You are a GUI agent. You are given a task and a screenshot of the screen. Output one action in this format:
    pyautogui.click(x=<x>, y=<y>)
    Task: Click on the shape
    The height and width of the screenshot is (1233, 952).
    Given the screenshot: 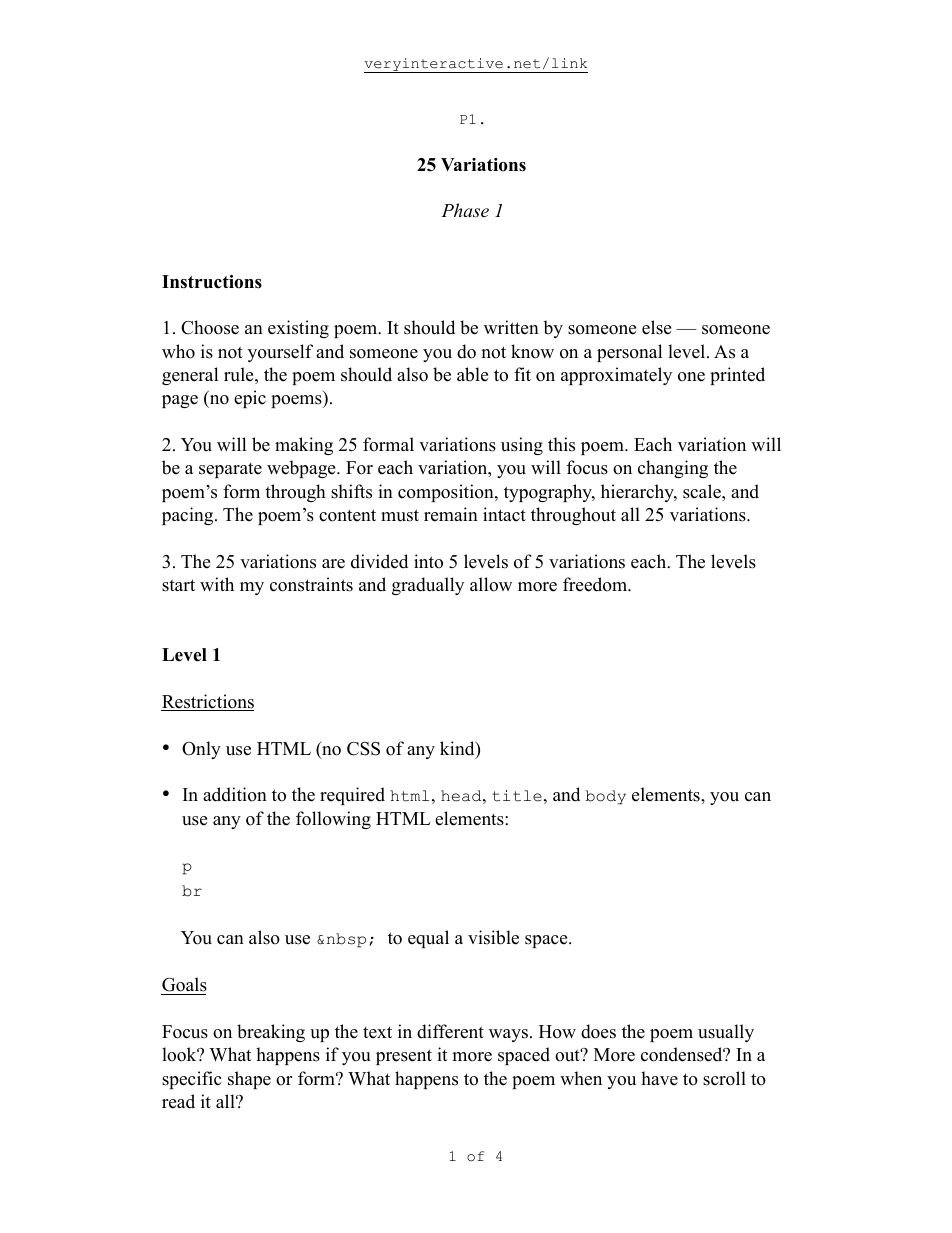 What is the action you would take?
    pyautogui.click(x=249, y=1080)
